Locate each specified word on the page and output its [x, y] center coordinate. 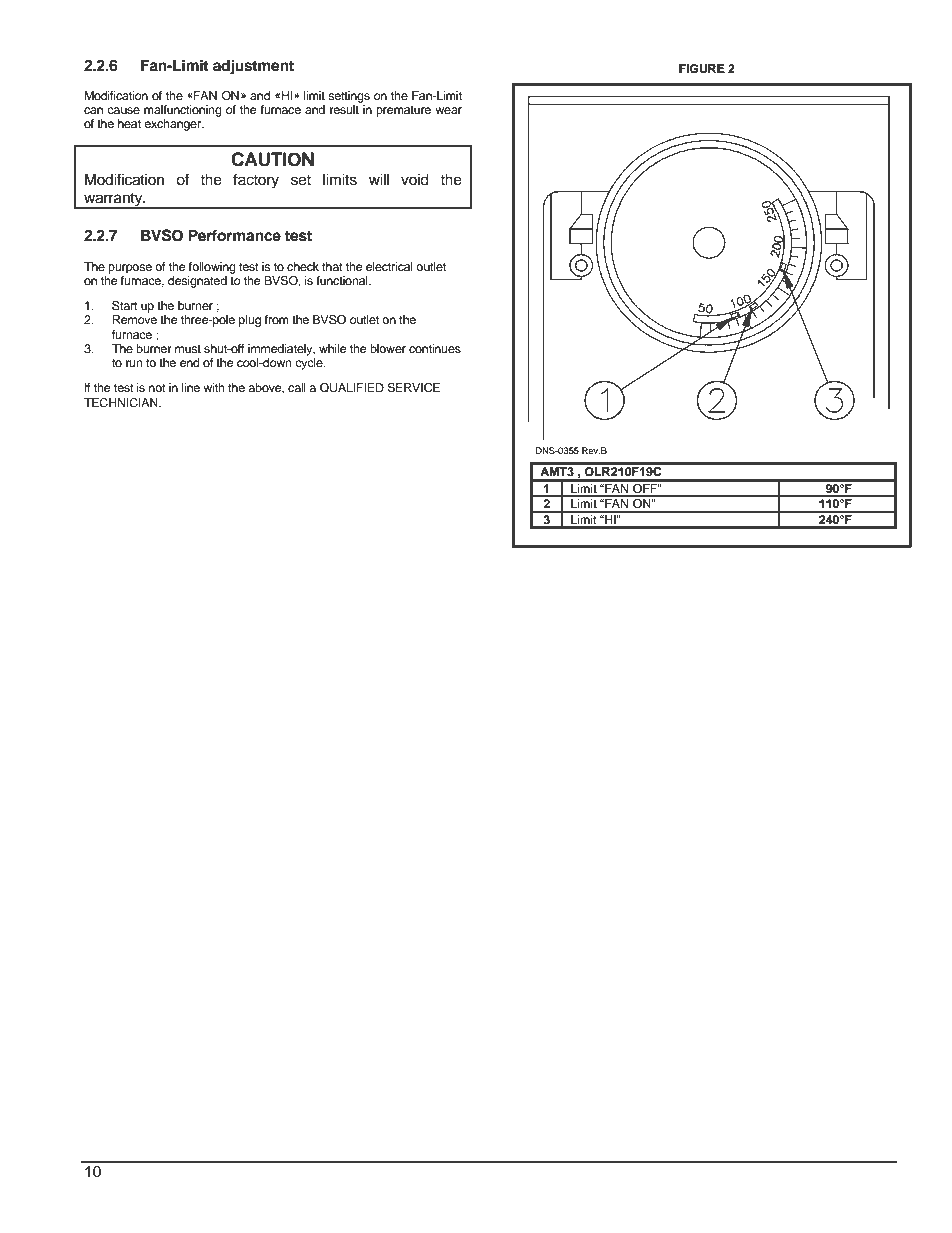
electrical [389, 266]
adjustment [253, 67]
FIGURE [702, 69]
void [415, 179]
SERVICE [413, 388]
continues [435, 348]
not [157, 388]
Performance [234, 235]
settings [349, 97]
